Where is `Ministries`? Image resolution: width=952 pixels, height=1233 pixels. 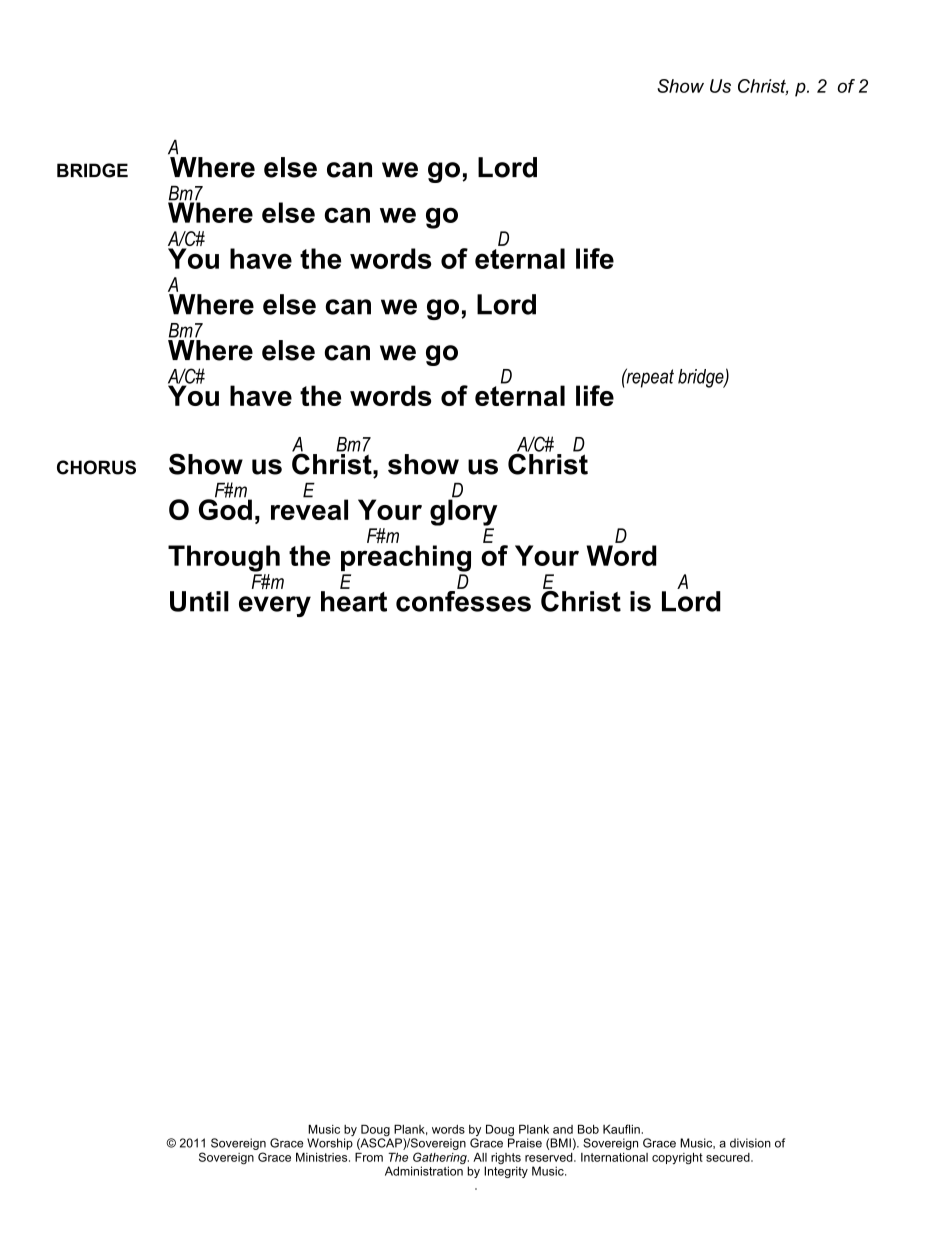
Ministries is located at coordinates (323, 1157).
